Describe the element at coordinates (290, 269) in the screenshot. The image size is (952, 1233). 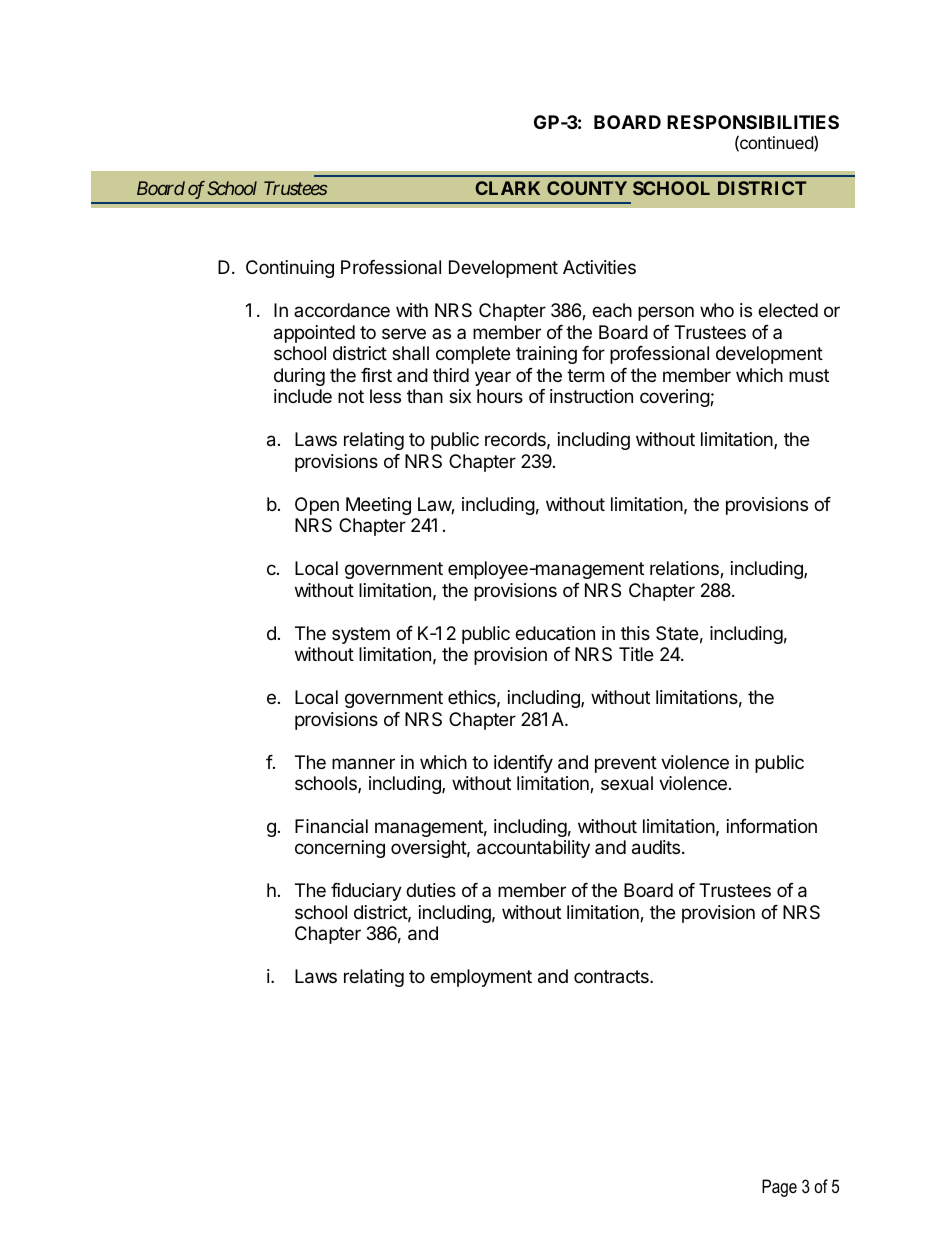
I see `Continuing` at that location.
